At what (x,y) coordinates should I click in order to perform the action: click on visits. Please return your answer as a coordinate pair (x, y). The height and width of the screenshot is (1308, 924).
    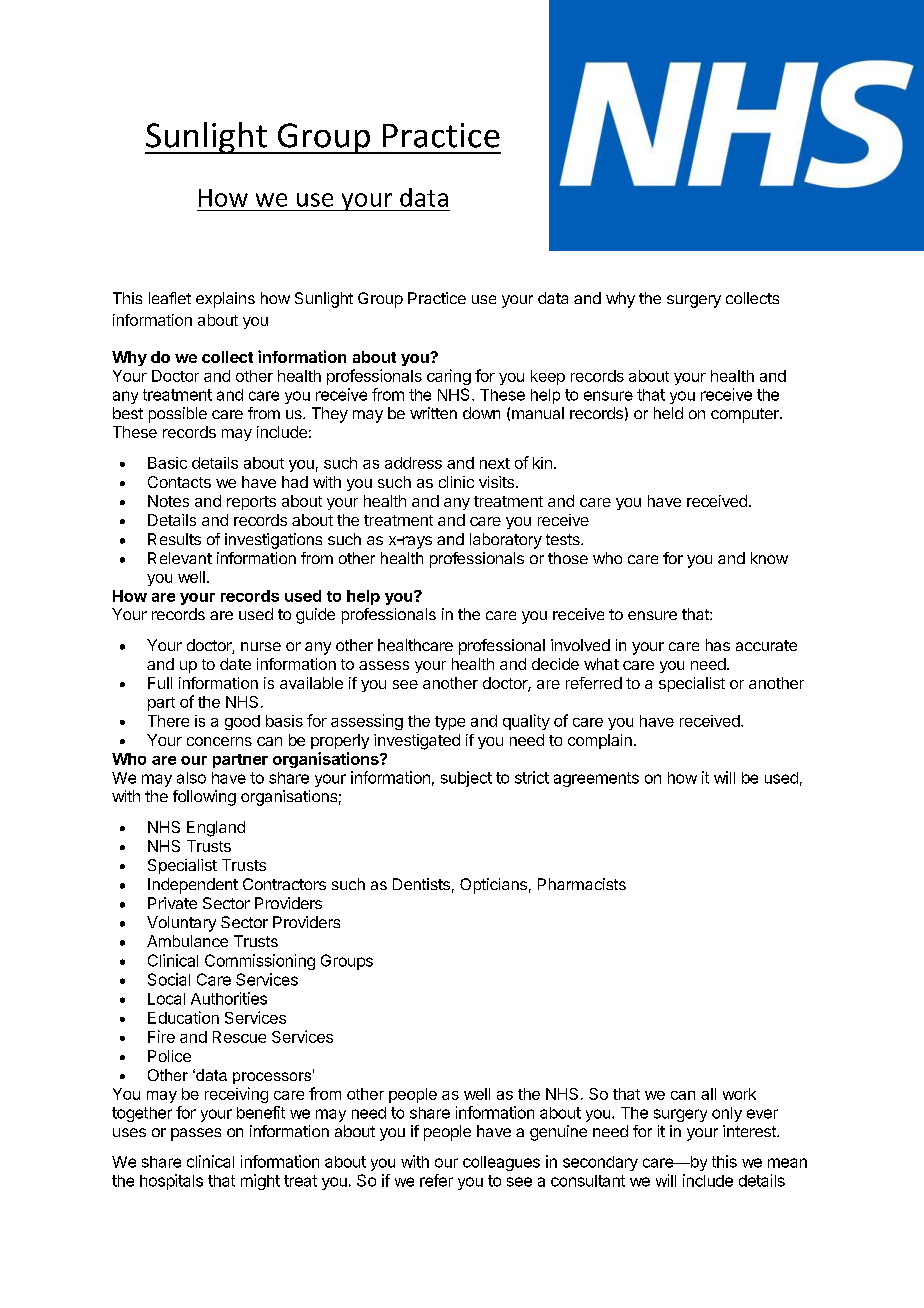
    Looking at the image, I should click on (496, 482).
